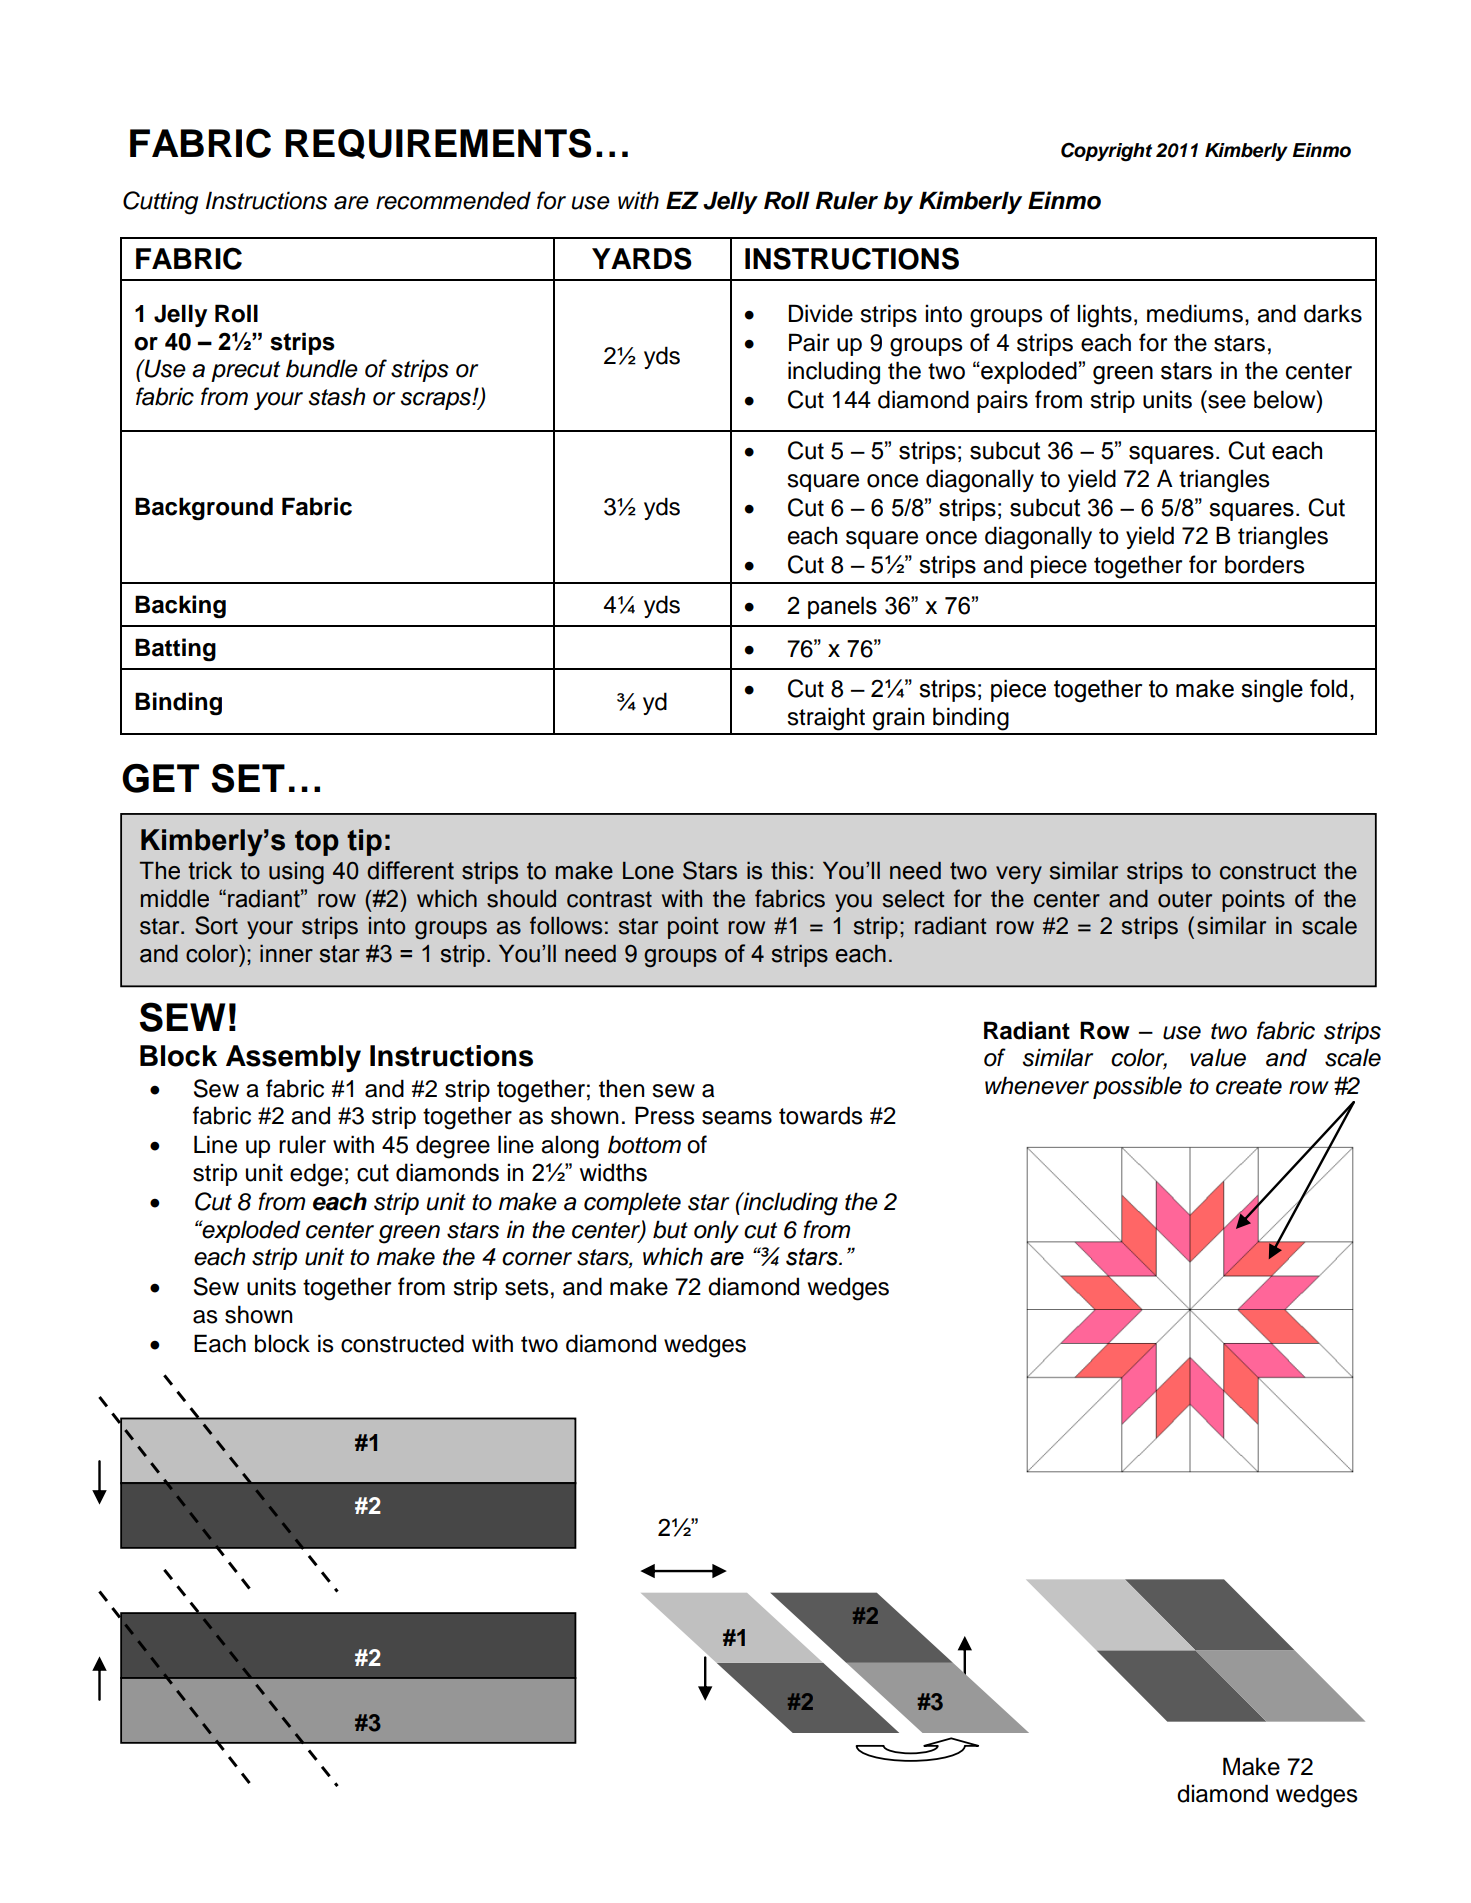  What do you see at coordinates (1106, 152) in the image?
I see `Copyright` at bounding box center [1106, 152].
